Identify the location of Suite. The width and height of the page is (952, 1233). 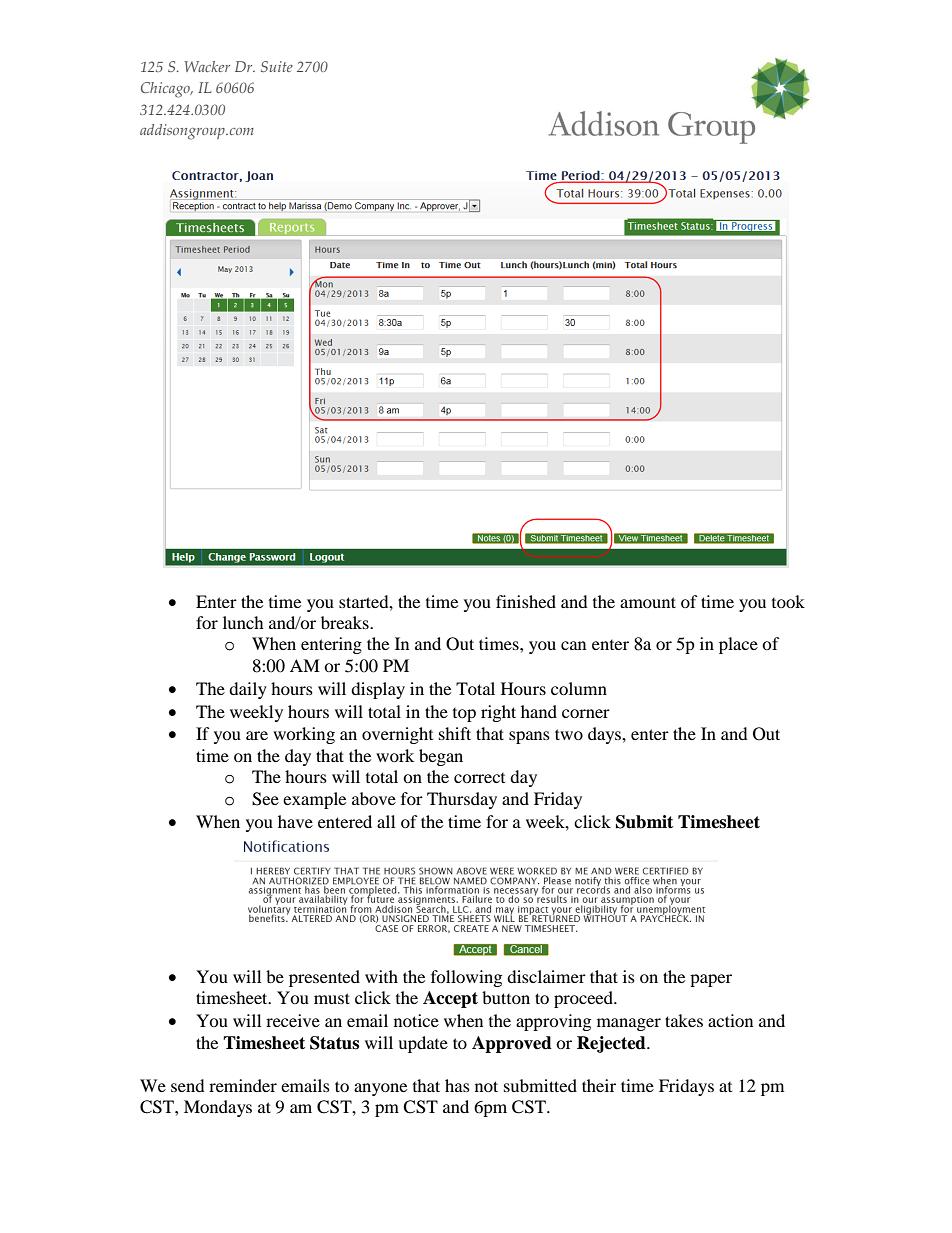
(277, 66).
